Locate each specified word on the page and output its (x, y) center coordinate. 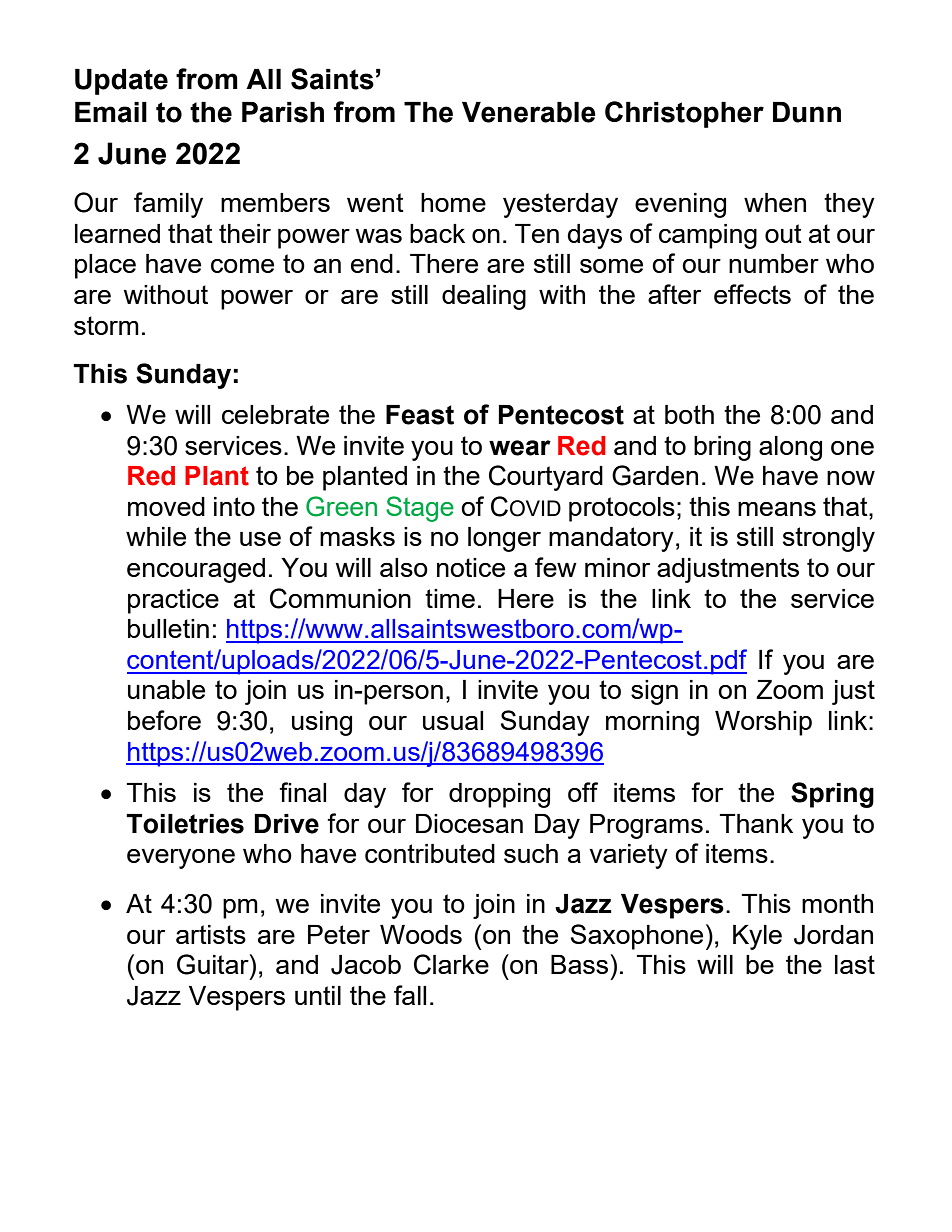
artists (211, 934)
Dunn (807, 112)
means (777, 509)
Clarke (451, 964)
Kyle (757, 937)
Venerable (529, 112)
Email (111, 112)
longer (504, 539)
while (156, 536)
